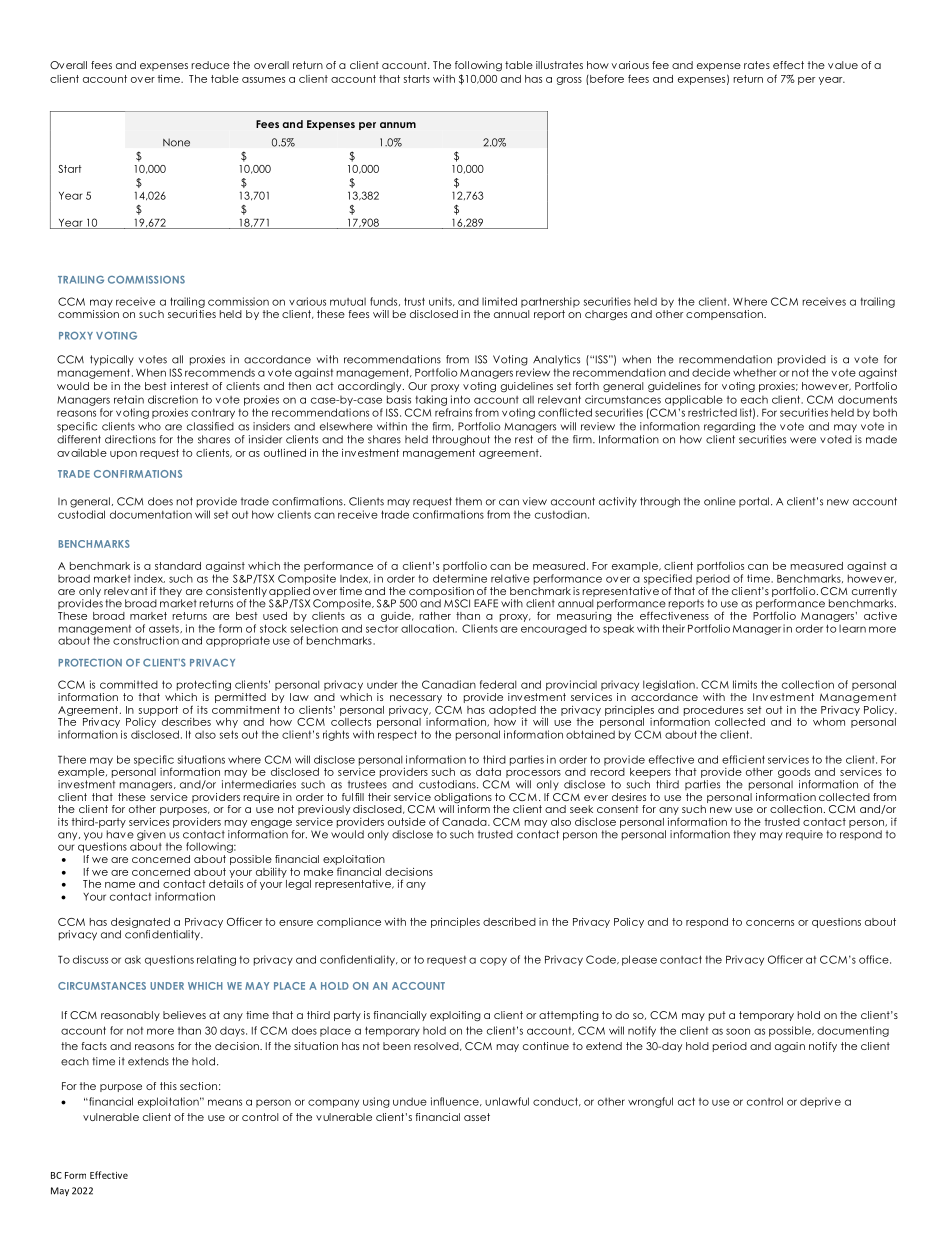  I want to click on data, so click(488, 772).
